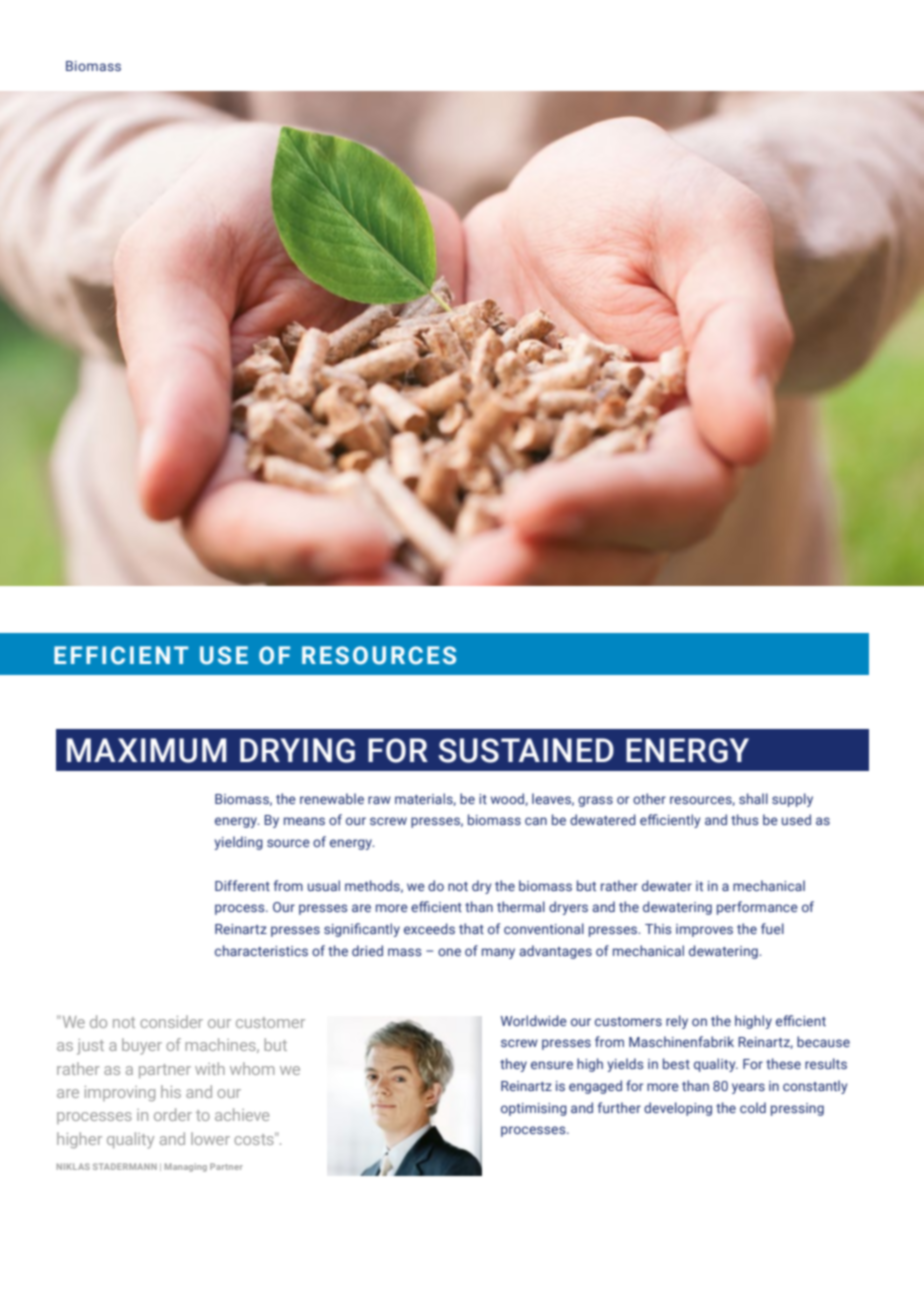 The image size is (924, 1308). I want to click on Managing, so click(186, 1167).
